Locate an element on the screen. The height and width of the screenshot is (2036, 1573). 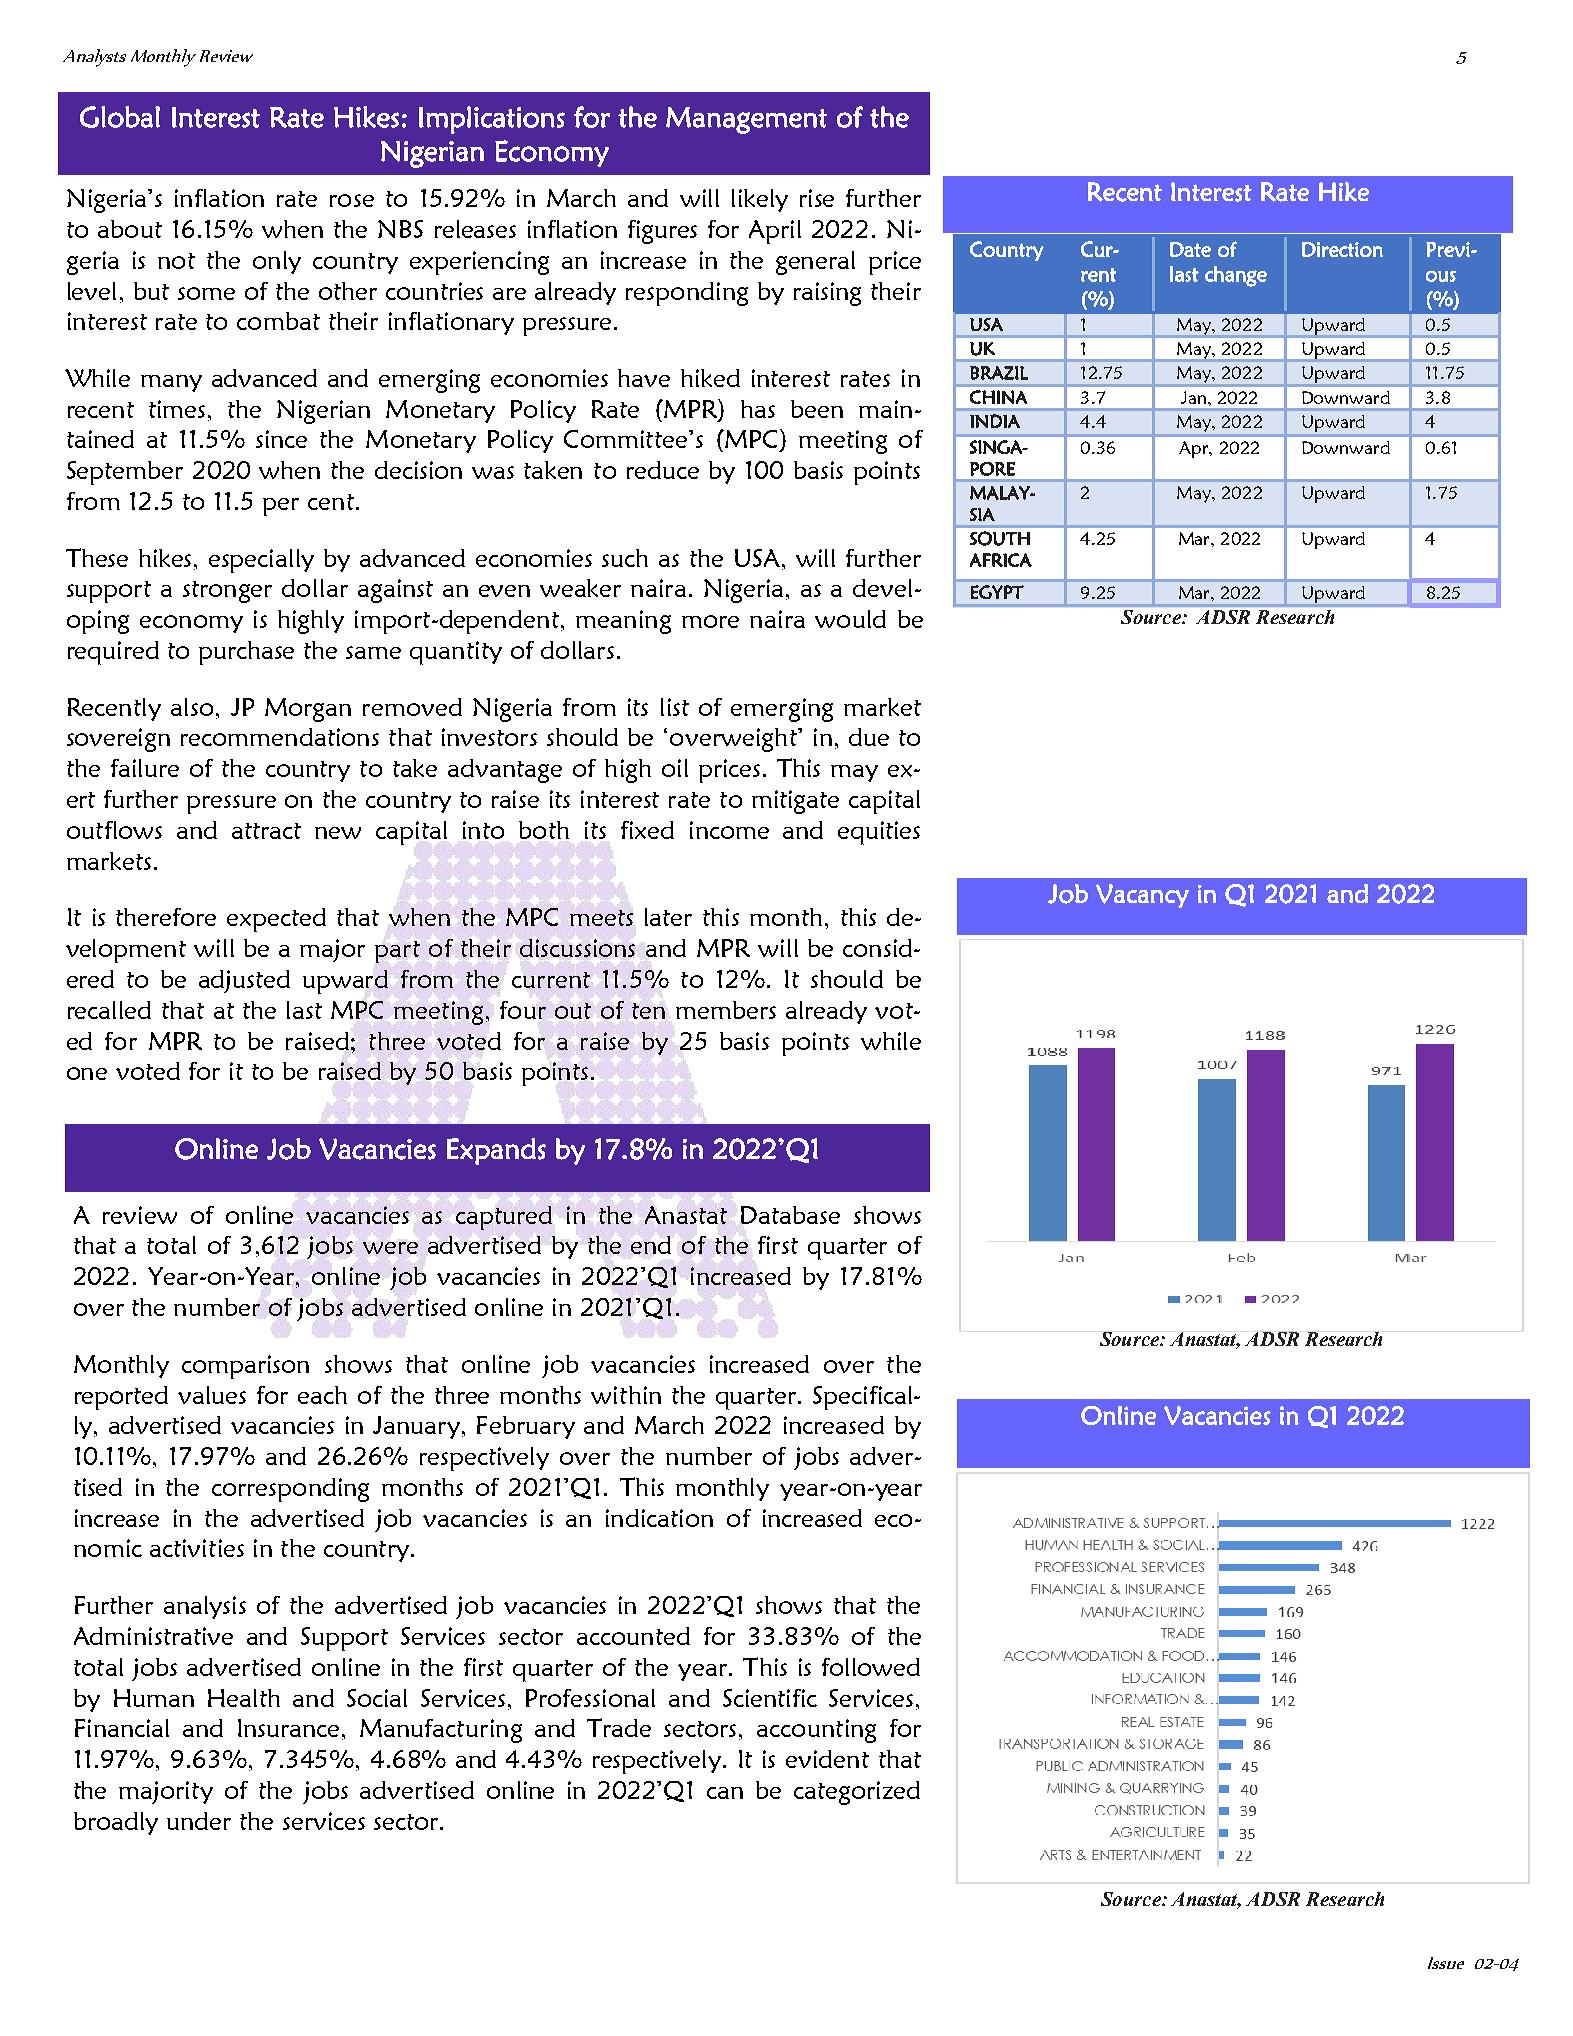
AFRICA is located at coordinates (1001, 560).
